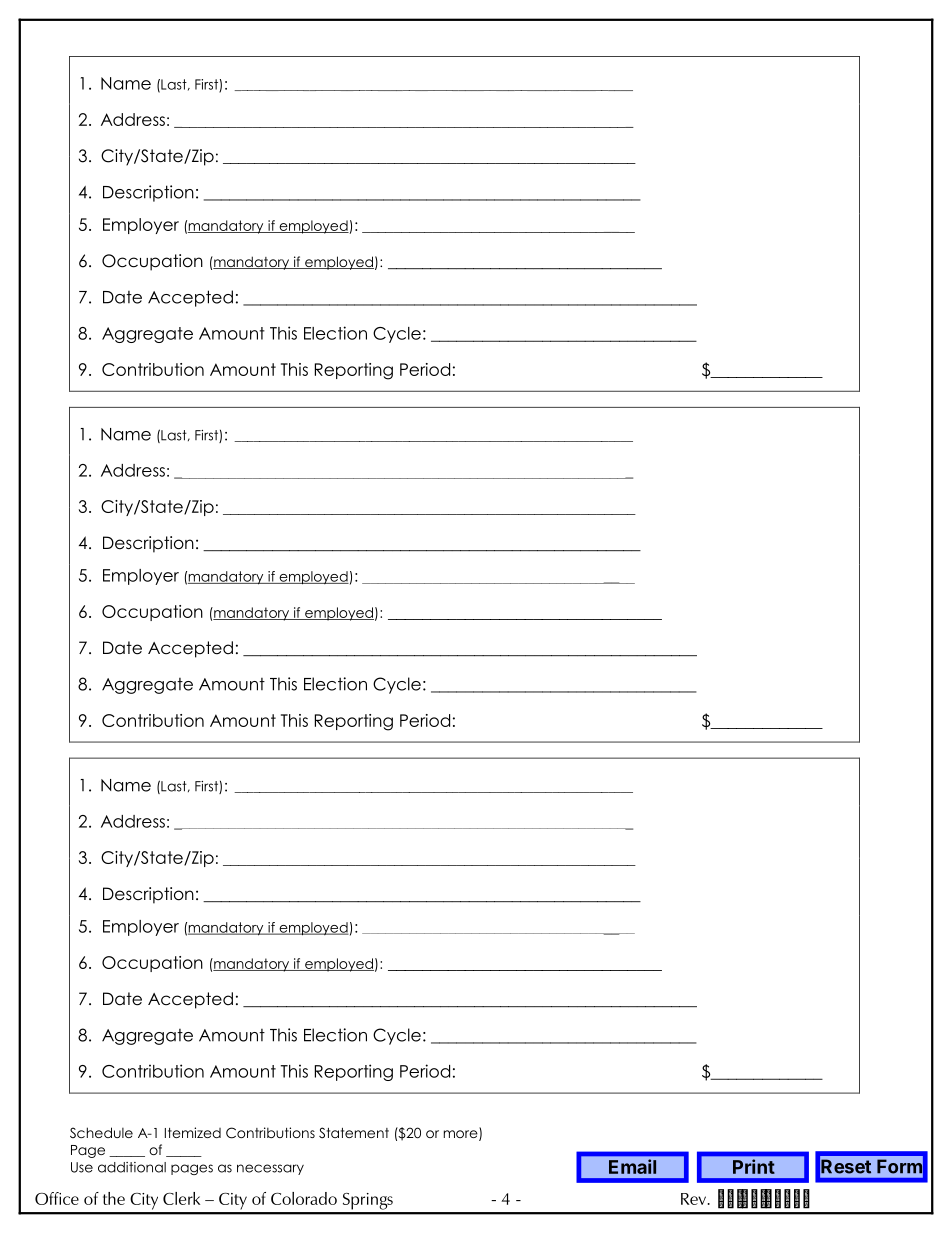  What do you see at coordinates (82, 1167) in the document?
I see `Use` at bounding box center [82, 1167].
